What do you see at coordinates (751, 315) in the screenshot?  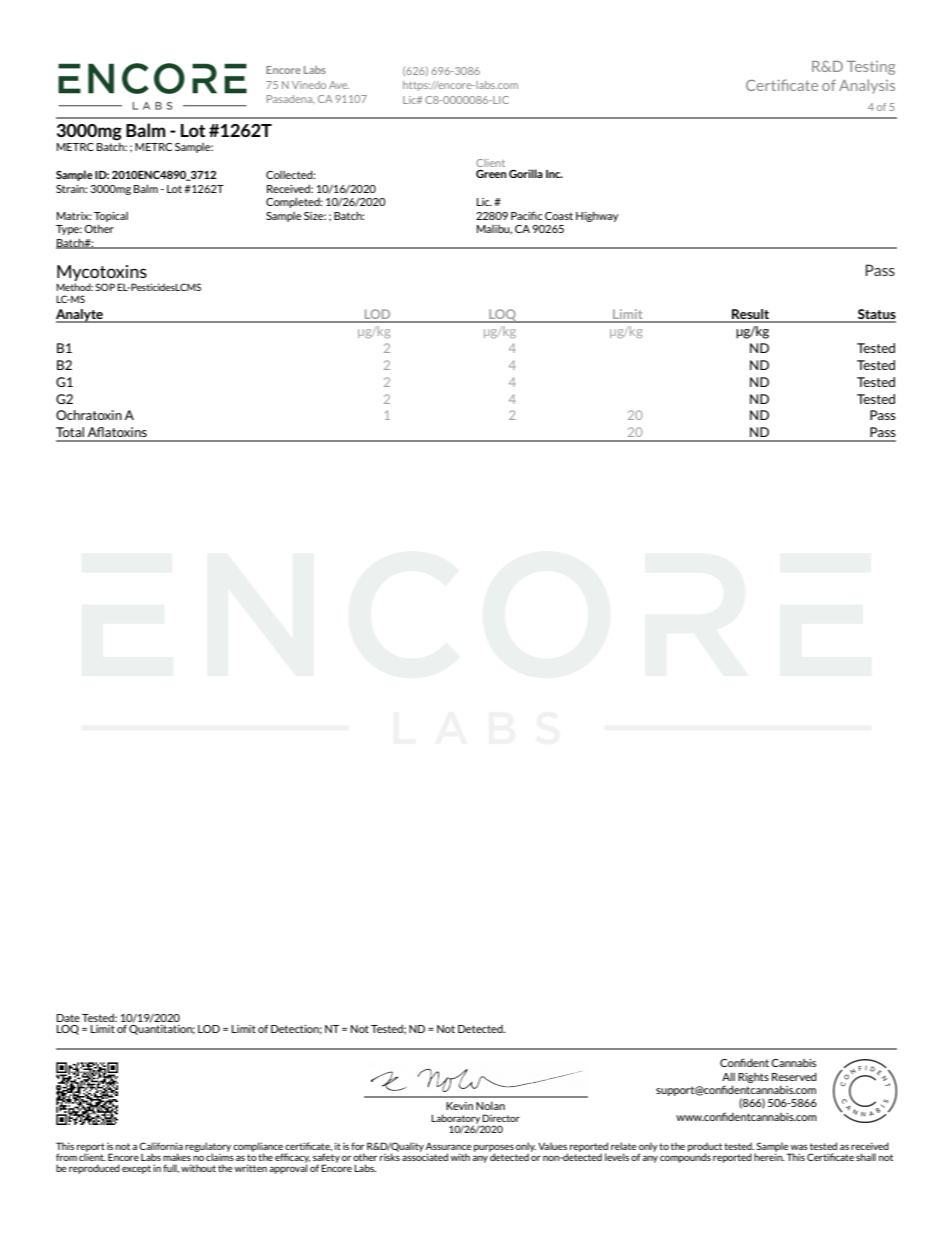 I see `Result` at bounding box center [751, 315].
